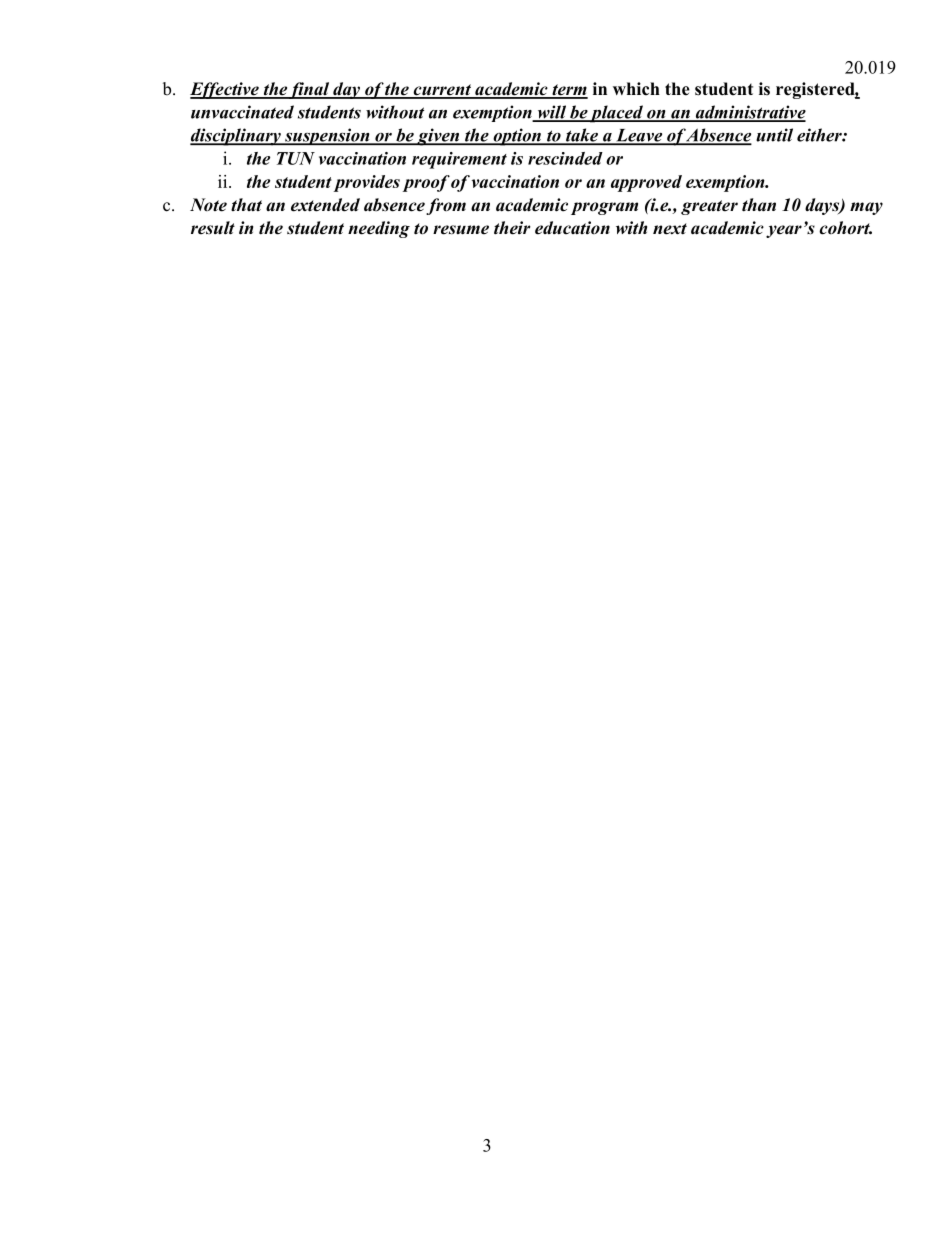 This screenshot has height=1233, width=952. I want to click on rescinded, so click(565, 158).
